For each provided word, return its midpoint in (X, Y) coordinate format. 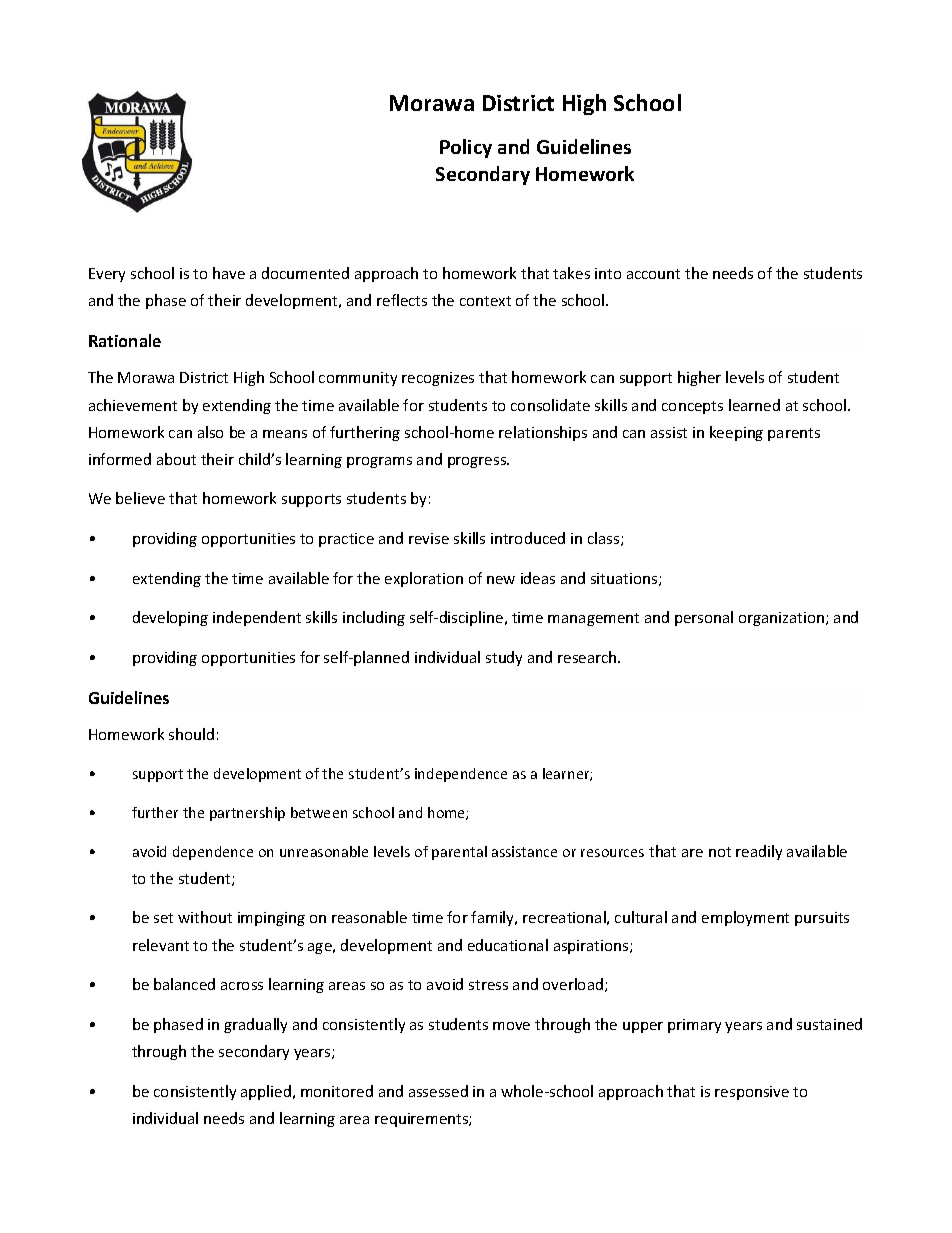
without (205, 917)
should (191, 734)
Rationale (125, 340)
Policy (466, 148)
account (653, 274)
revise (429, 538)
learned (754, 405)
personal (704, 618)
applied (267, 1092)
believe (140, 498)
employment (745, 918)
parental (459, 853)
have (229, 273)
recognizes (438, 379)
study (504, 658)
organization (783, 619)
